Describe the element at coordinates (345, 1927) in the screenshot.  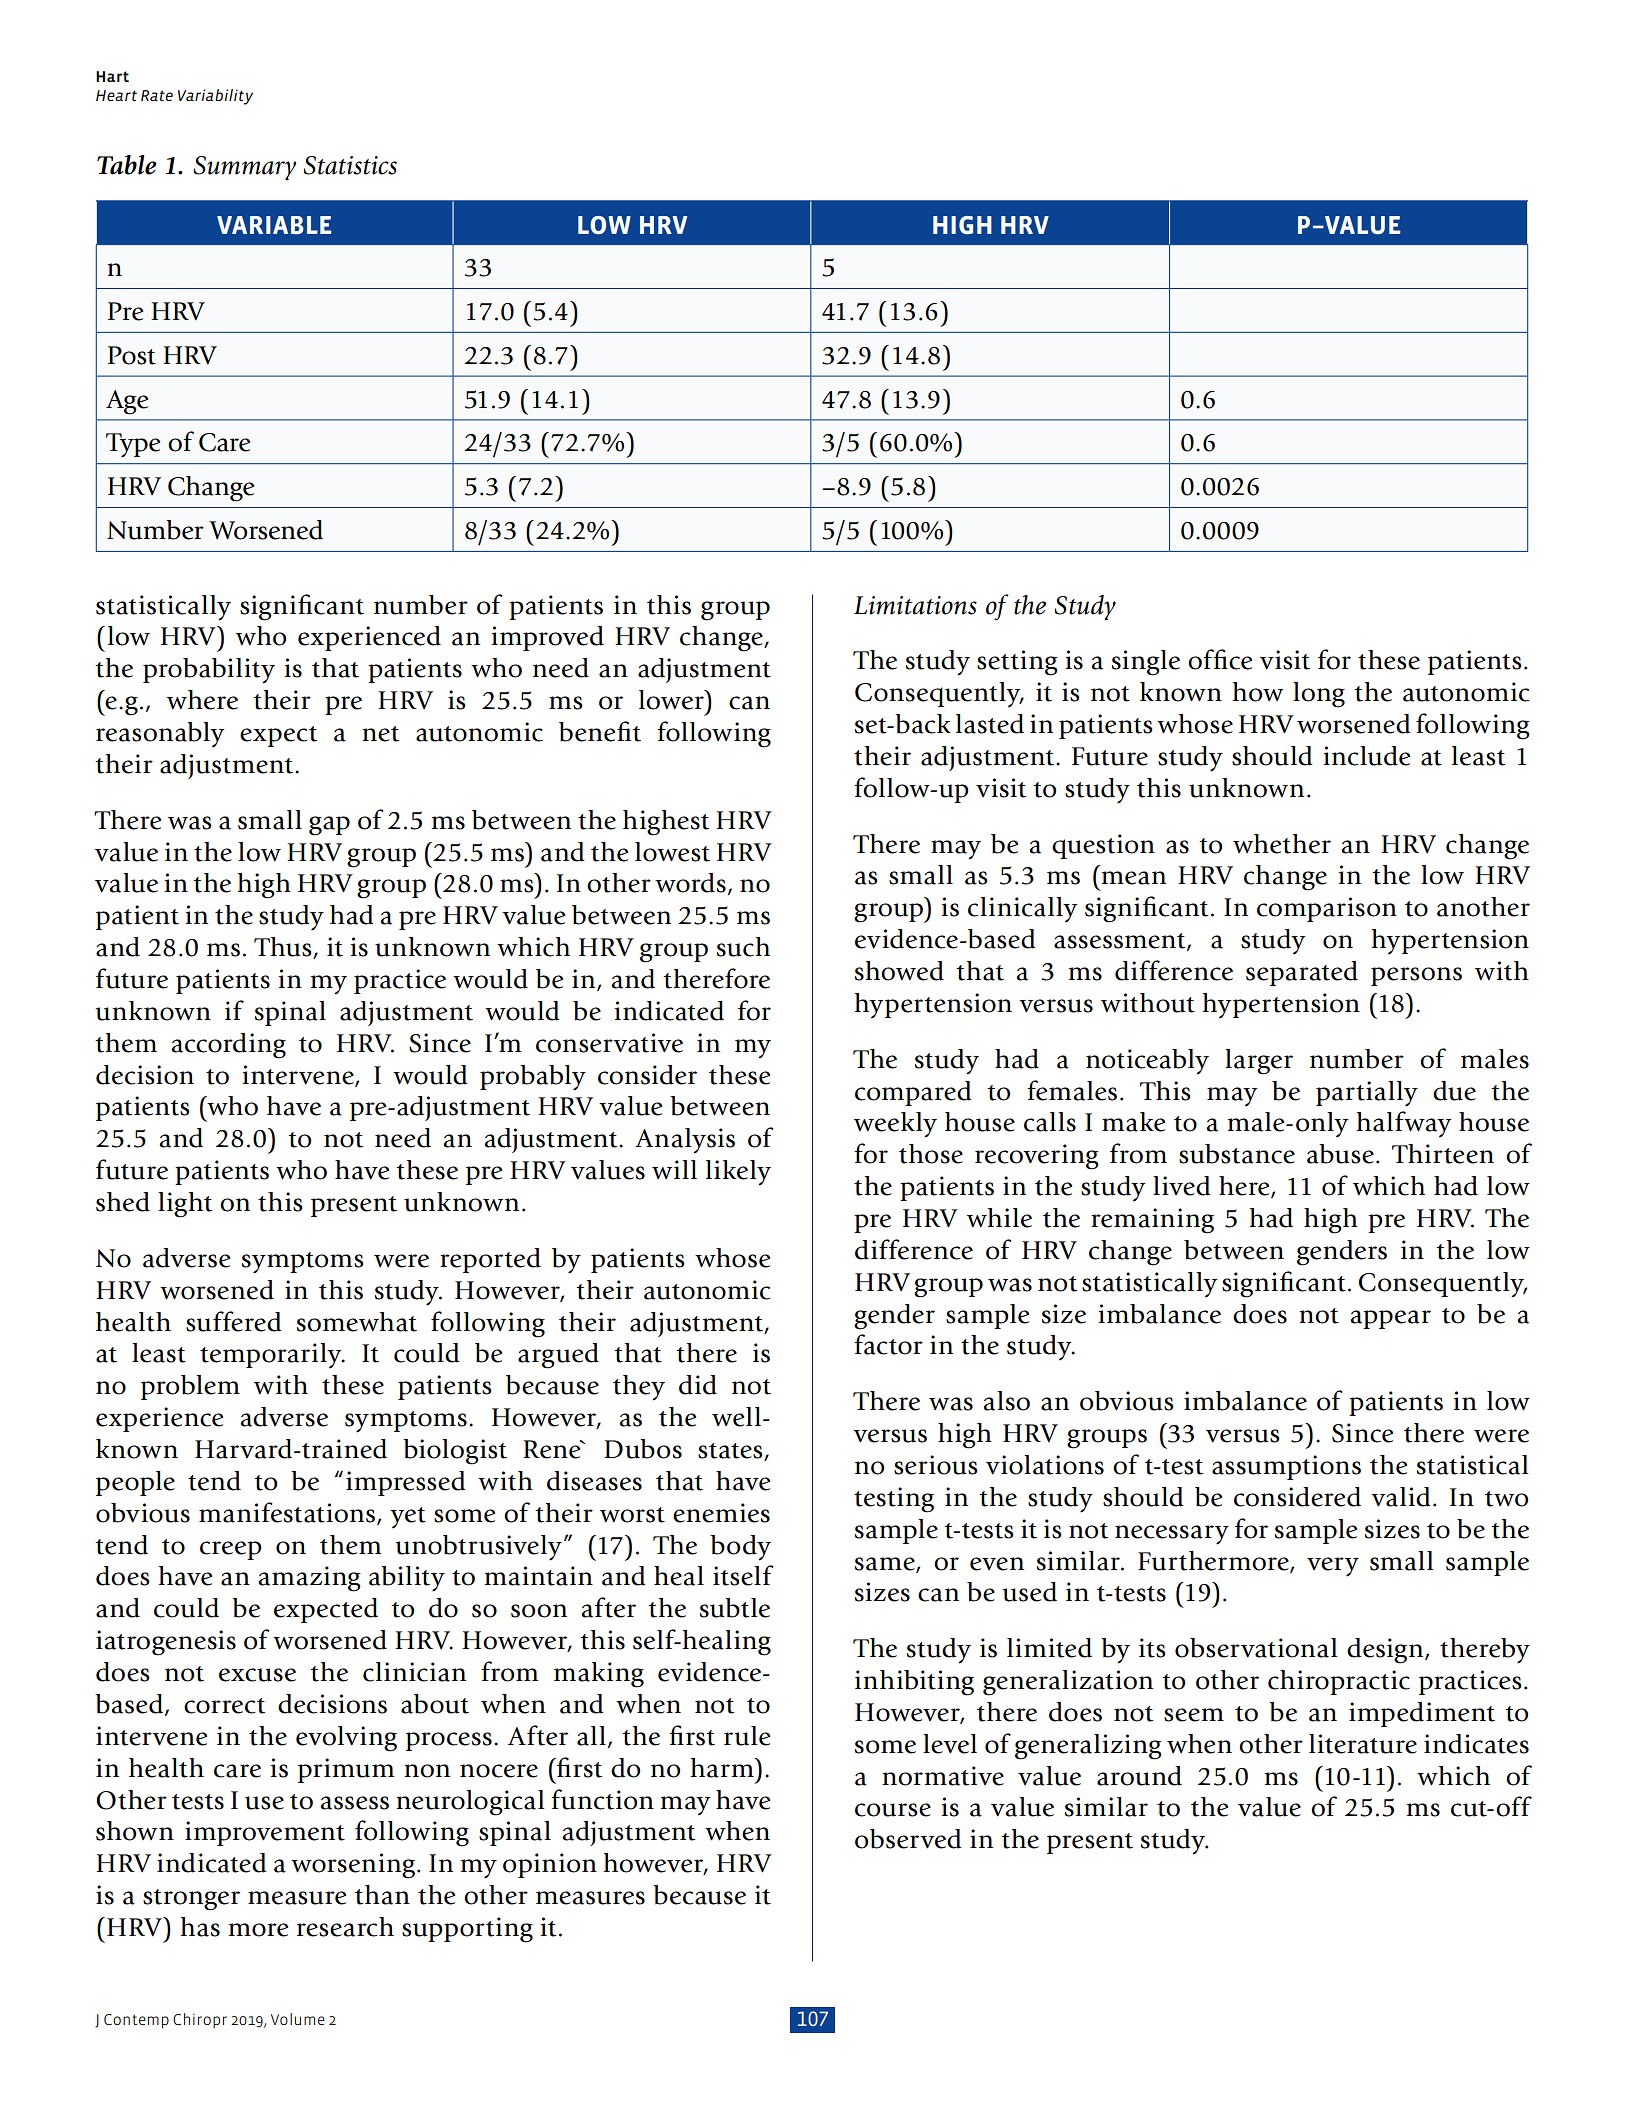
I see `research` at that location.
